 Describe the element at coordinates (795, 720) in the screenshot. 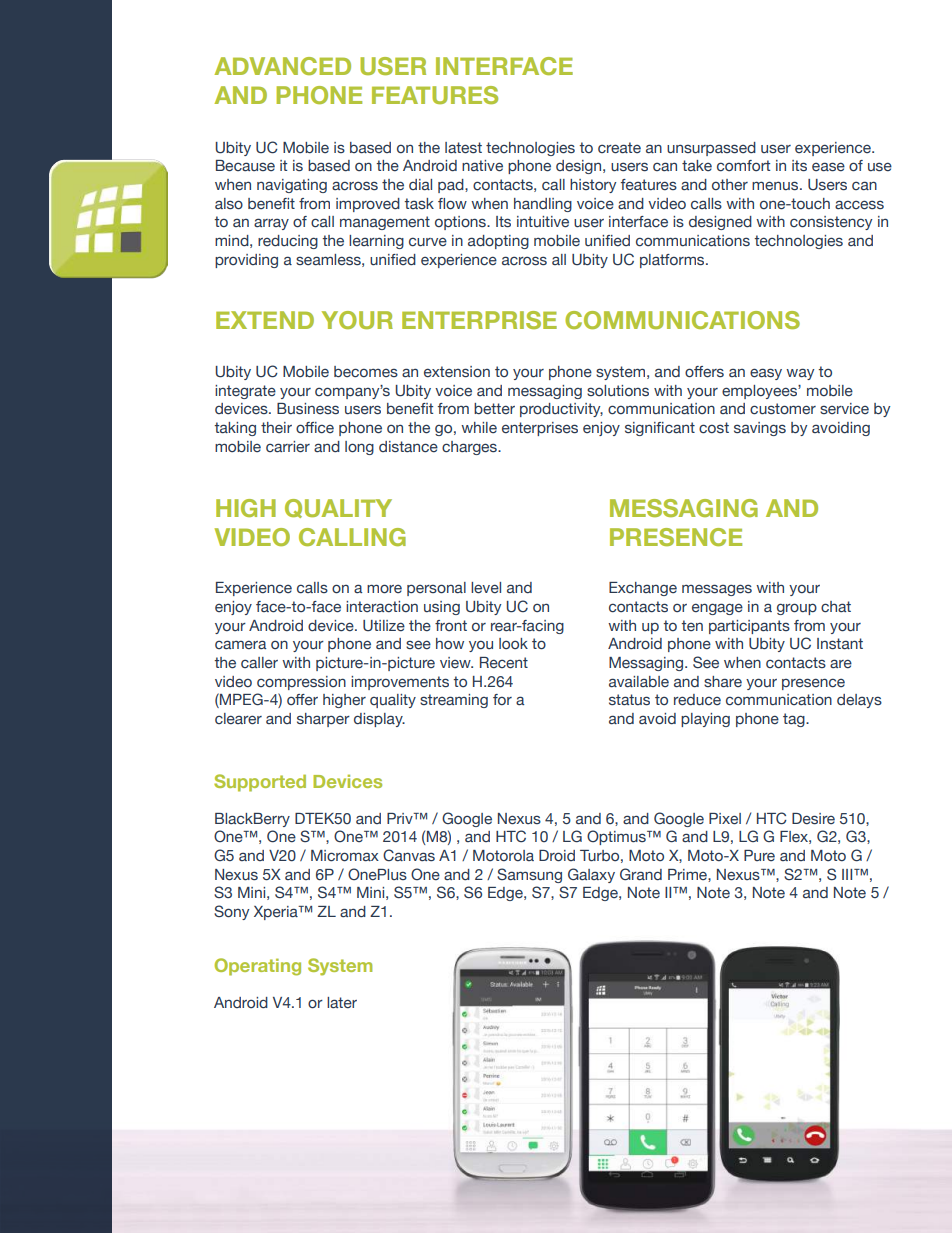

I see `tag` at that location.
